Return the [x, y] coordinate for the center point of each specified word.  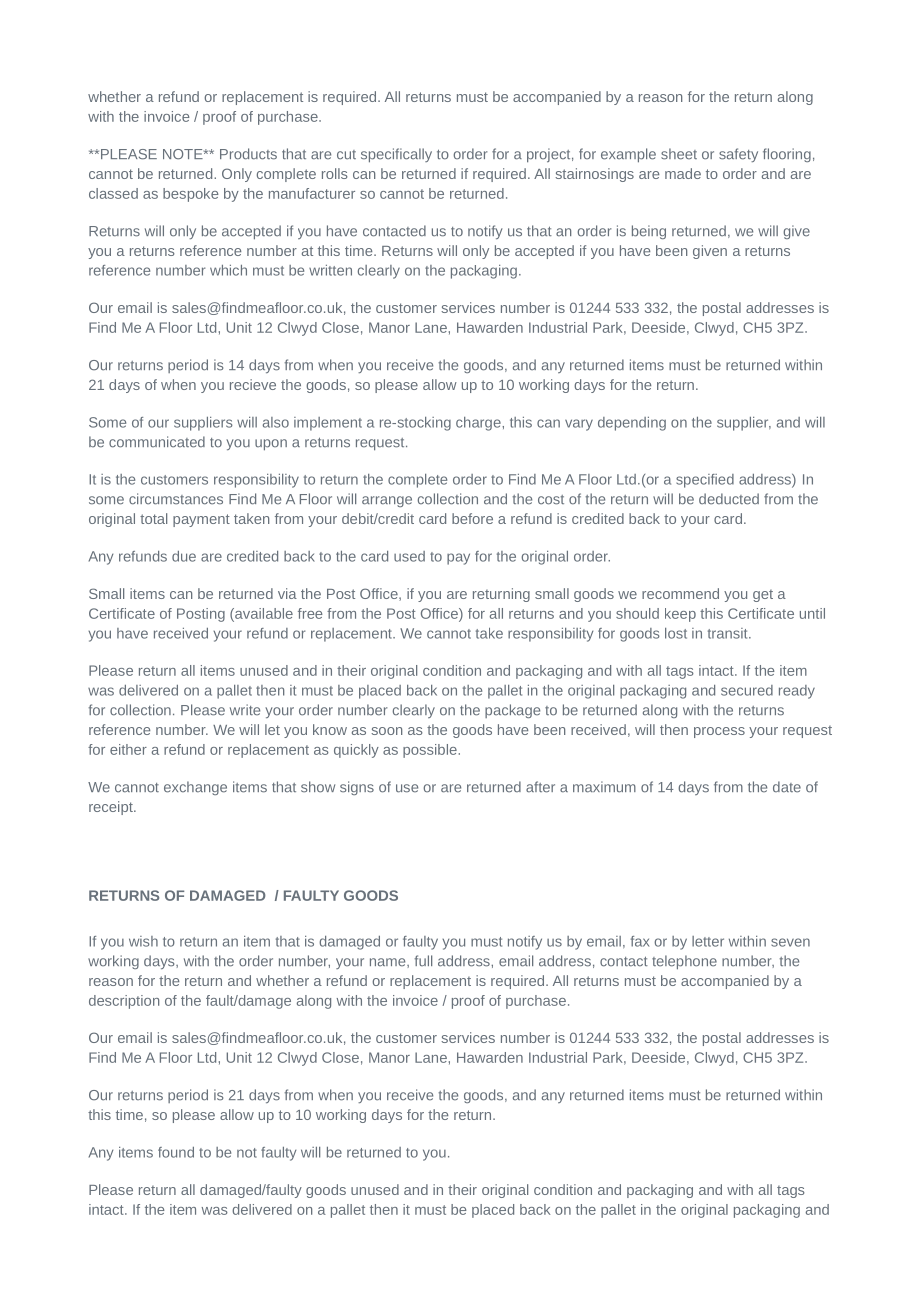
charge [479, 424]
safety [738, 155]
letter [708, 941]
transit [729, 633]
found [176, 1152]
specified [705, 481]
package [512, 711]
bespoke [191, 195]
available [263, 614]
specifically [396, 155]
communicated [157, 442]
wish [143, 941]
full [423, 960]
